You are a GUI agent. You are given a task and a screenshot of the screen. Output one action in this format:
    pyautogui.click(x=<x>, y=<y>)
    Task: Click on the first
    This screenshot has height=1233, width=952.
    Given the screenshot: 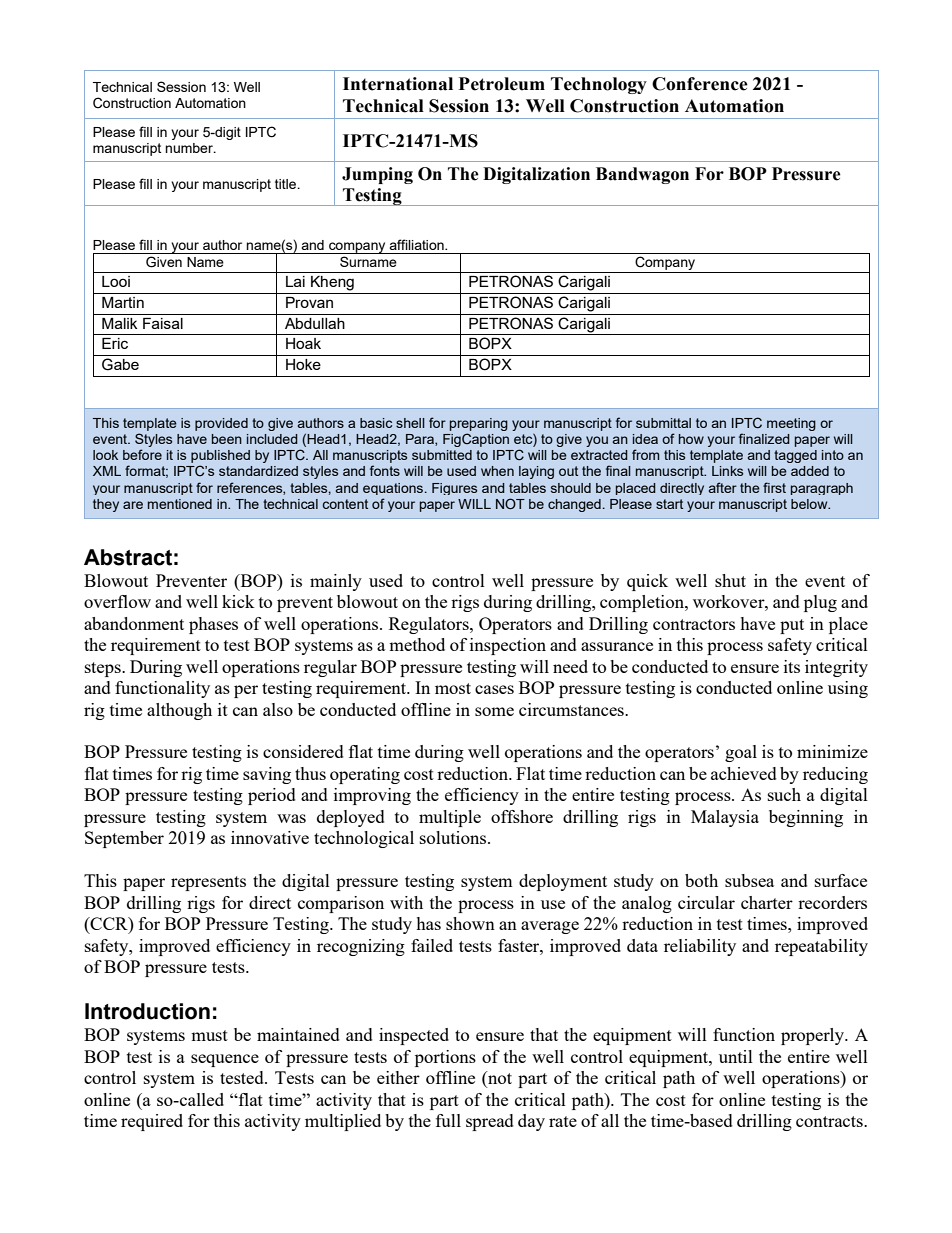 What is the action you would take?
    pyautogui.click(x=774, y=487)
